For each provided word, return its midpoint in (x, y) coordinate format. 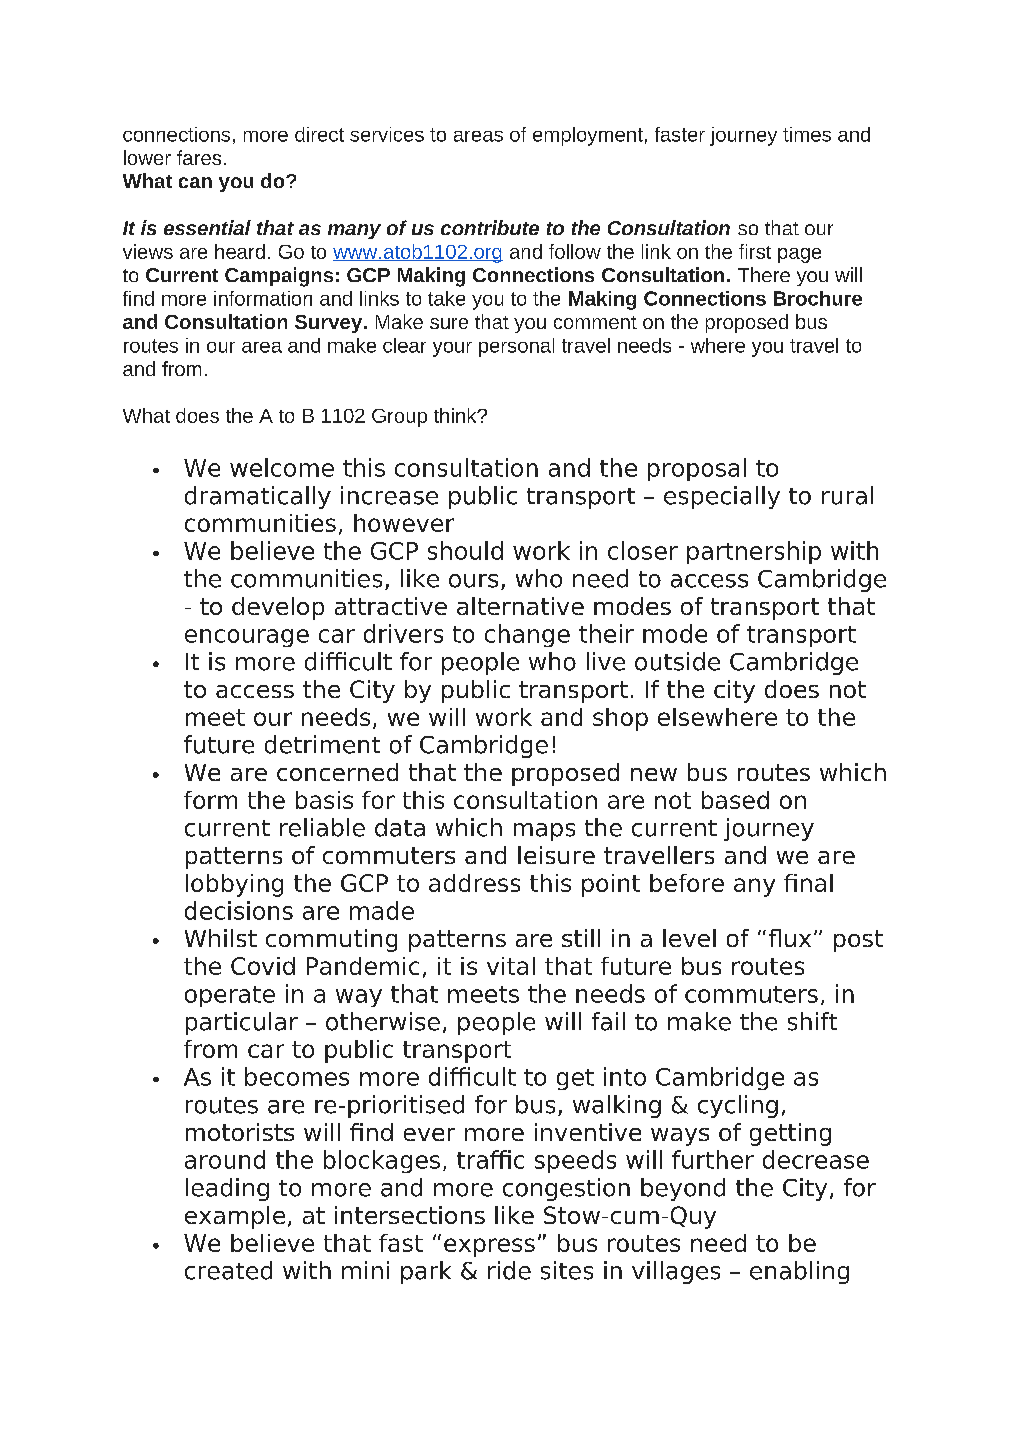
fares (199, 157)
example (235, 1217)
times (807, 134)
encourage (247, 638)
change (527, 635)
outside (677, 661)
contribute (490, 227)
